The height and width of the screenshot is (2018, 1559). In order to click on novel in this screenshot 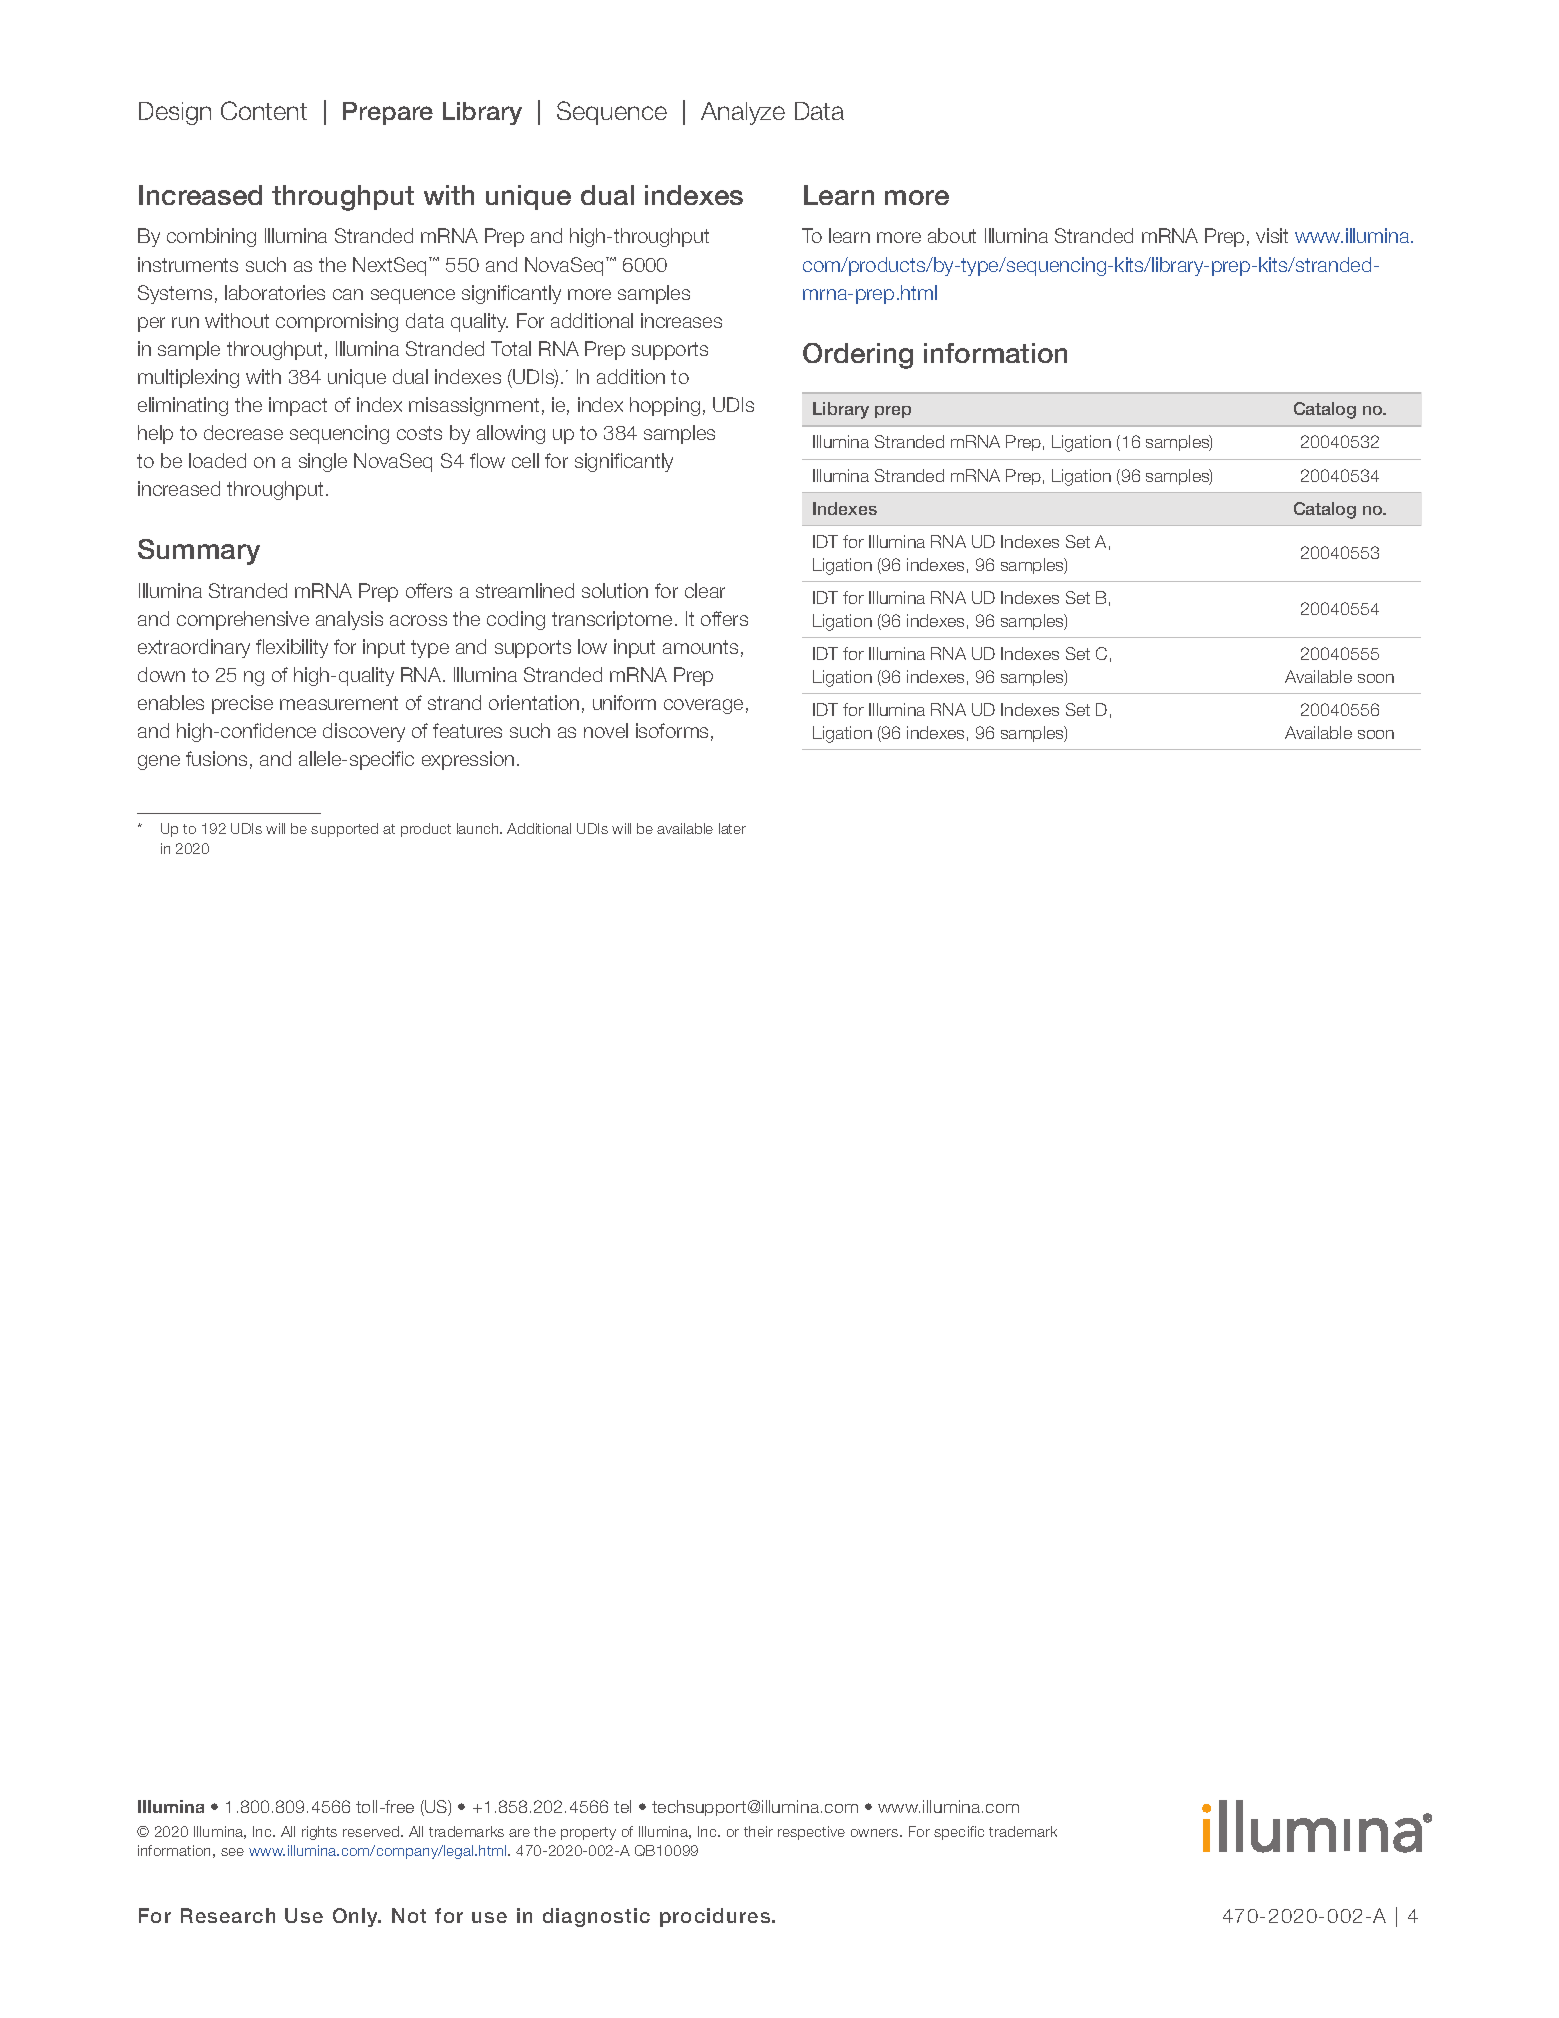, I will do `click(606, 730)`.
